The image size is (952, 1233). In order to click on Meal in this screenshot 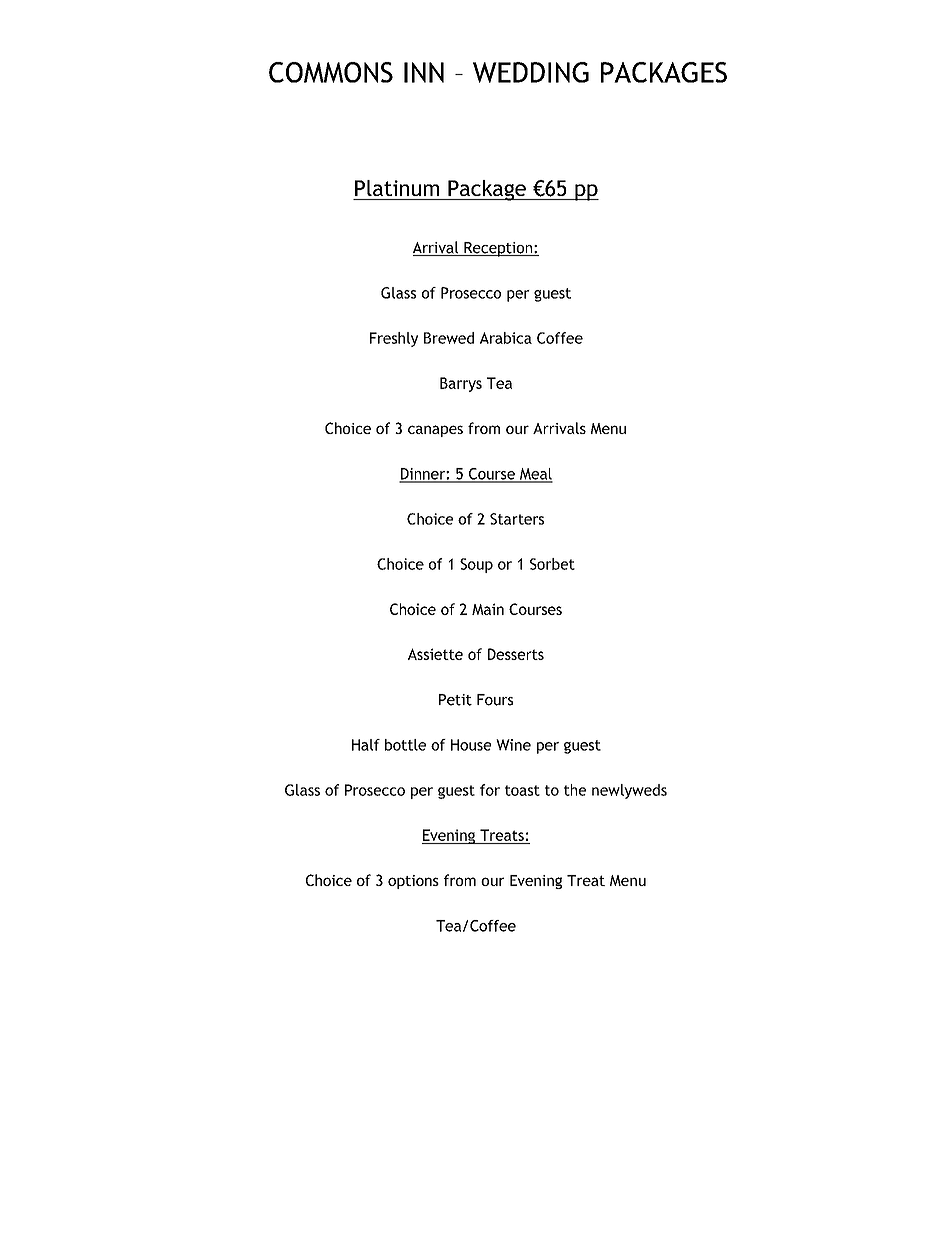, I will do `click(535, 475)`.
